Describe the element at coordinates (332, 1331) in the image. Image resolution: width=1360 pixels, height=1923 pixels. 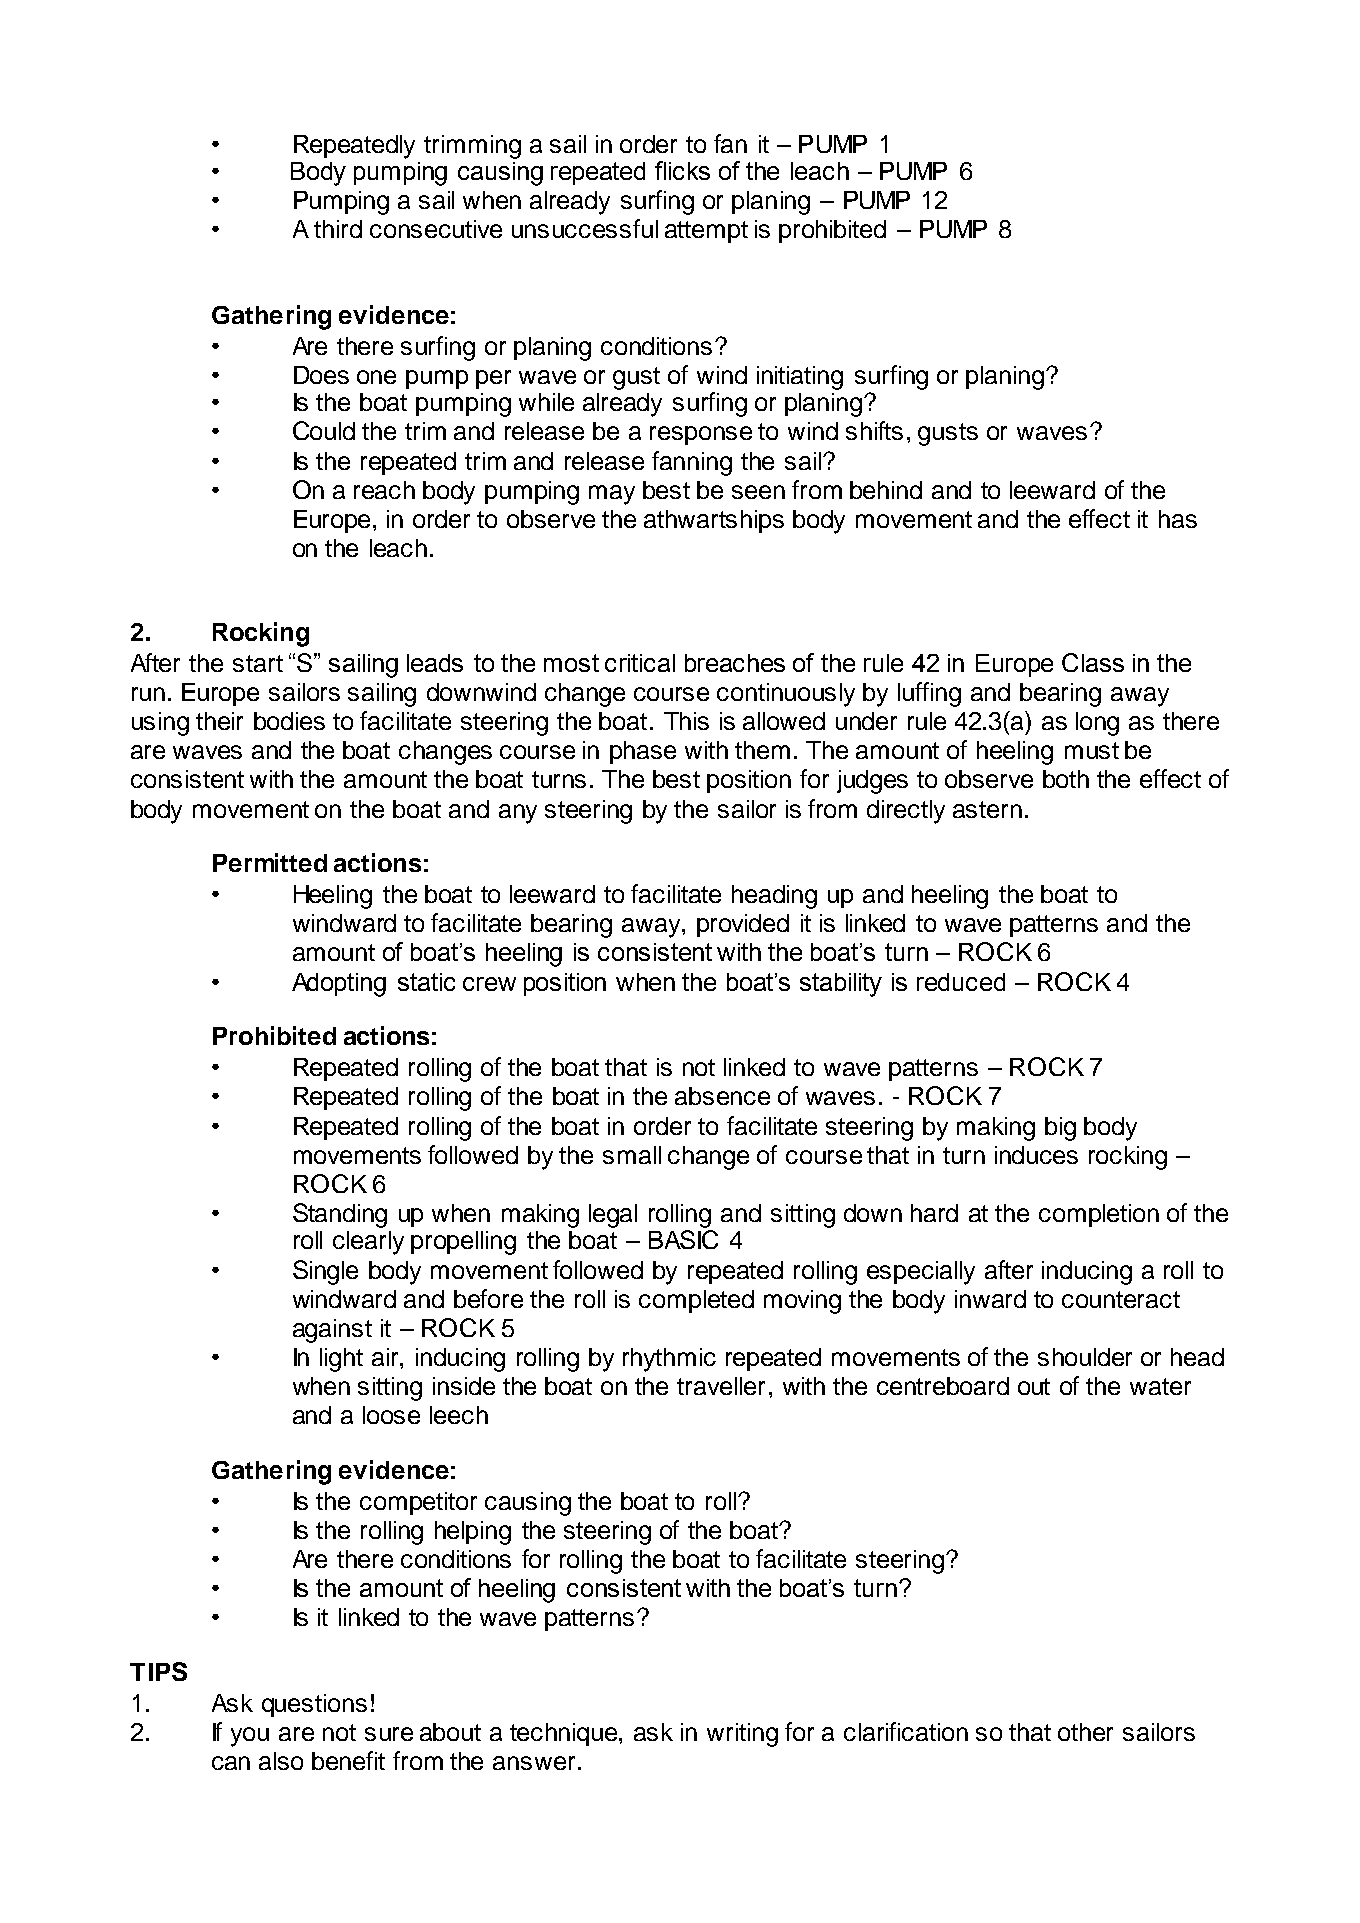
I see `against` at that location.
